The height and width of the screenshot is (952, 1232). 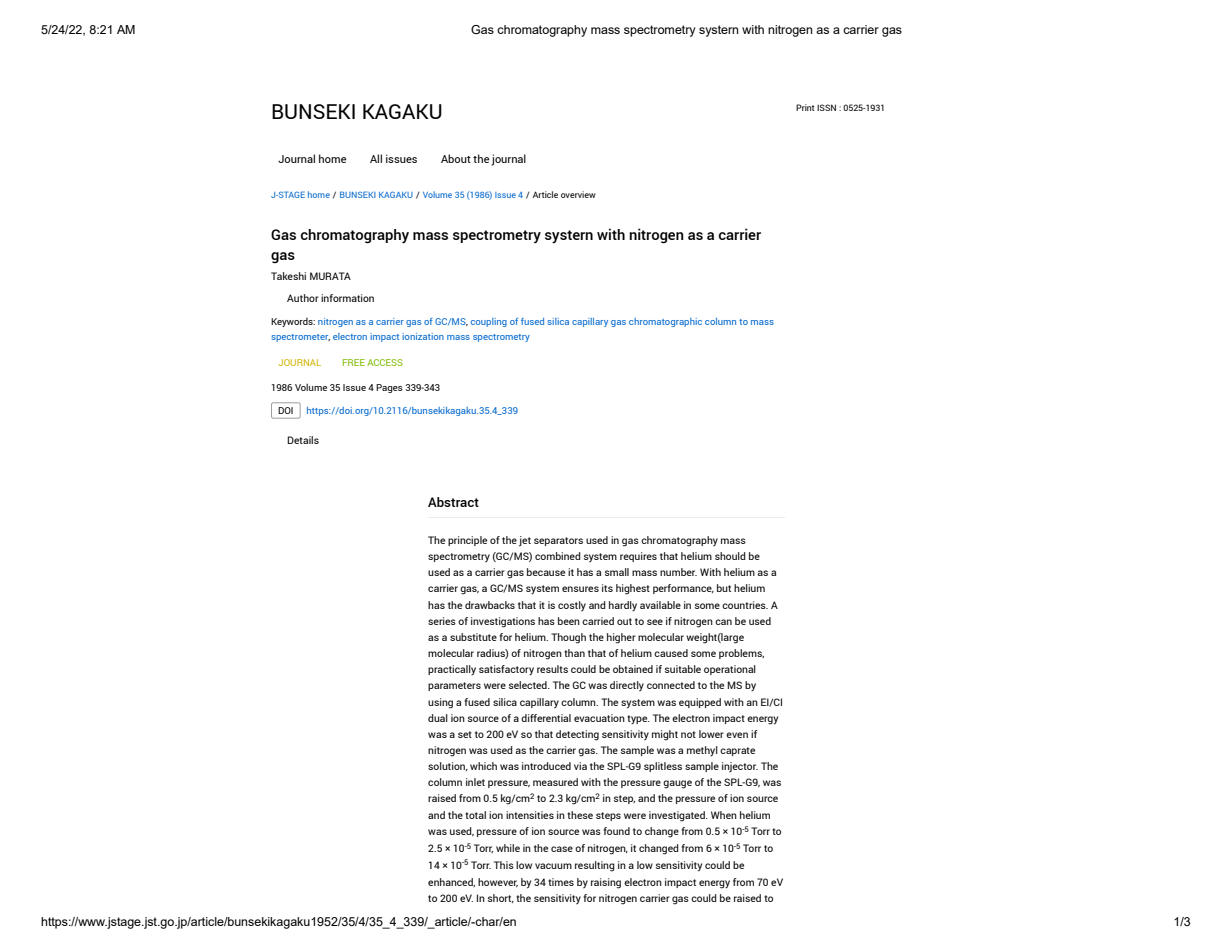 I want to click on countries, so click(x=745, y=605).
